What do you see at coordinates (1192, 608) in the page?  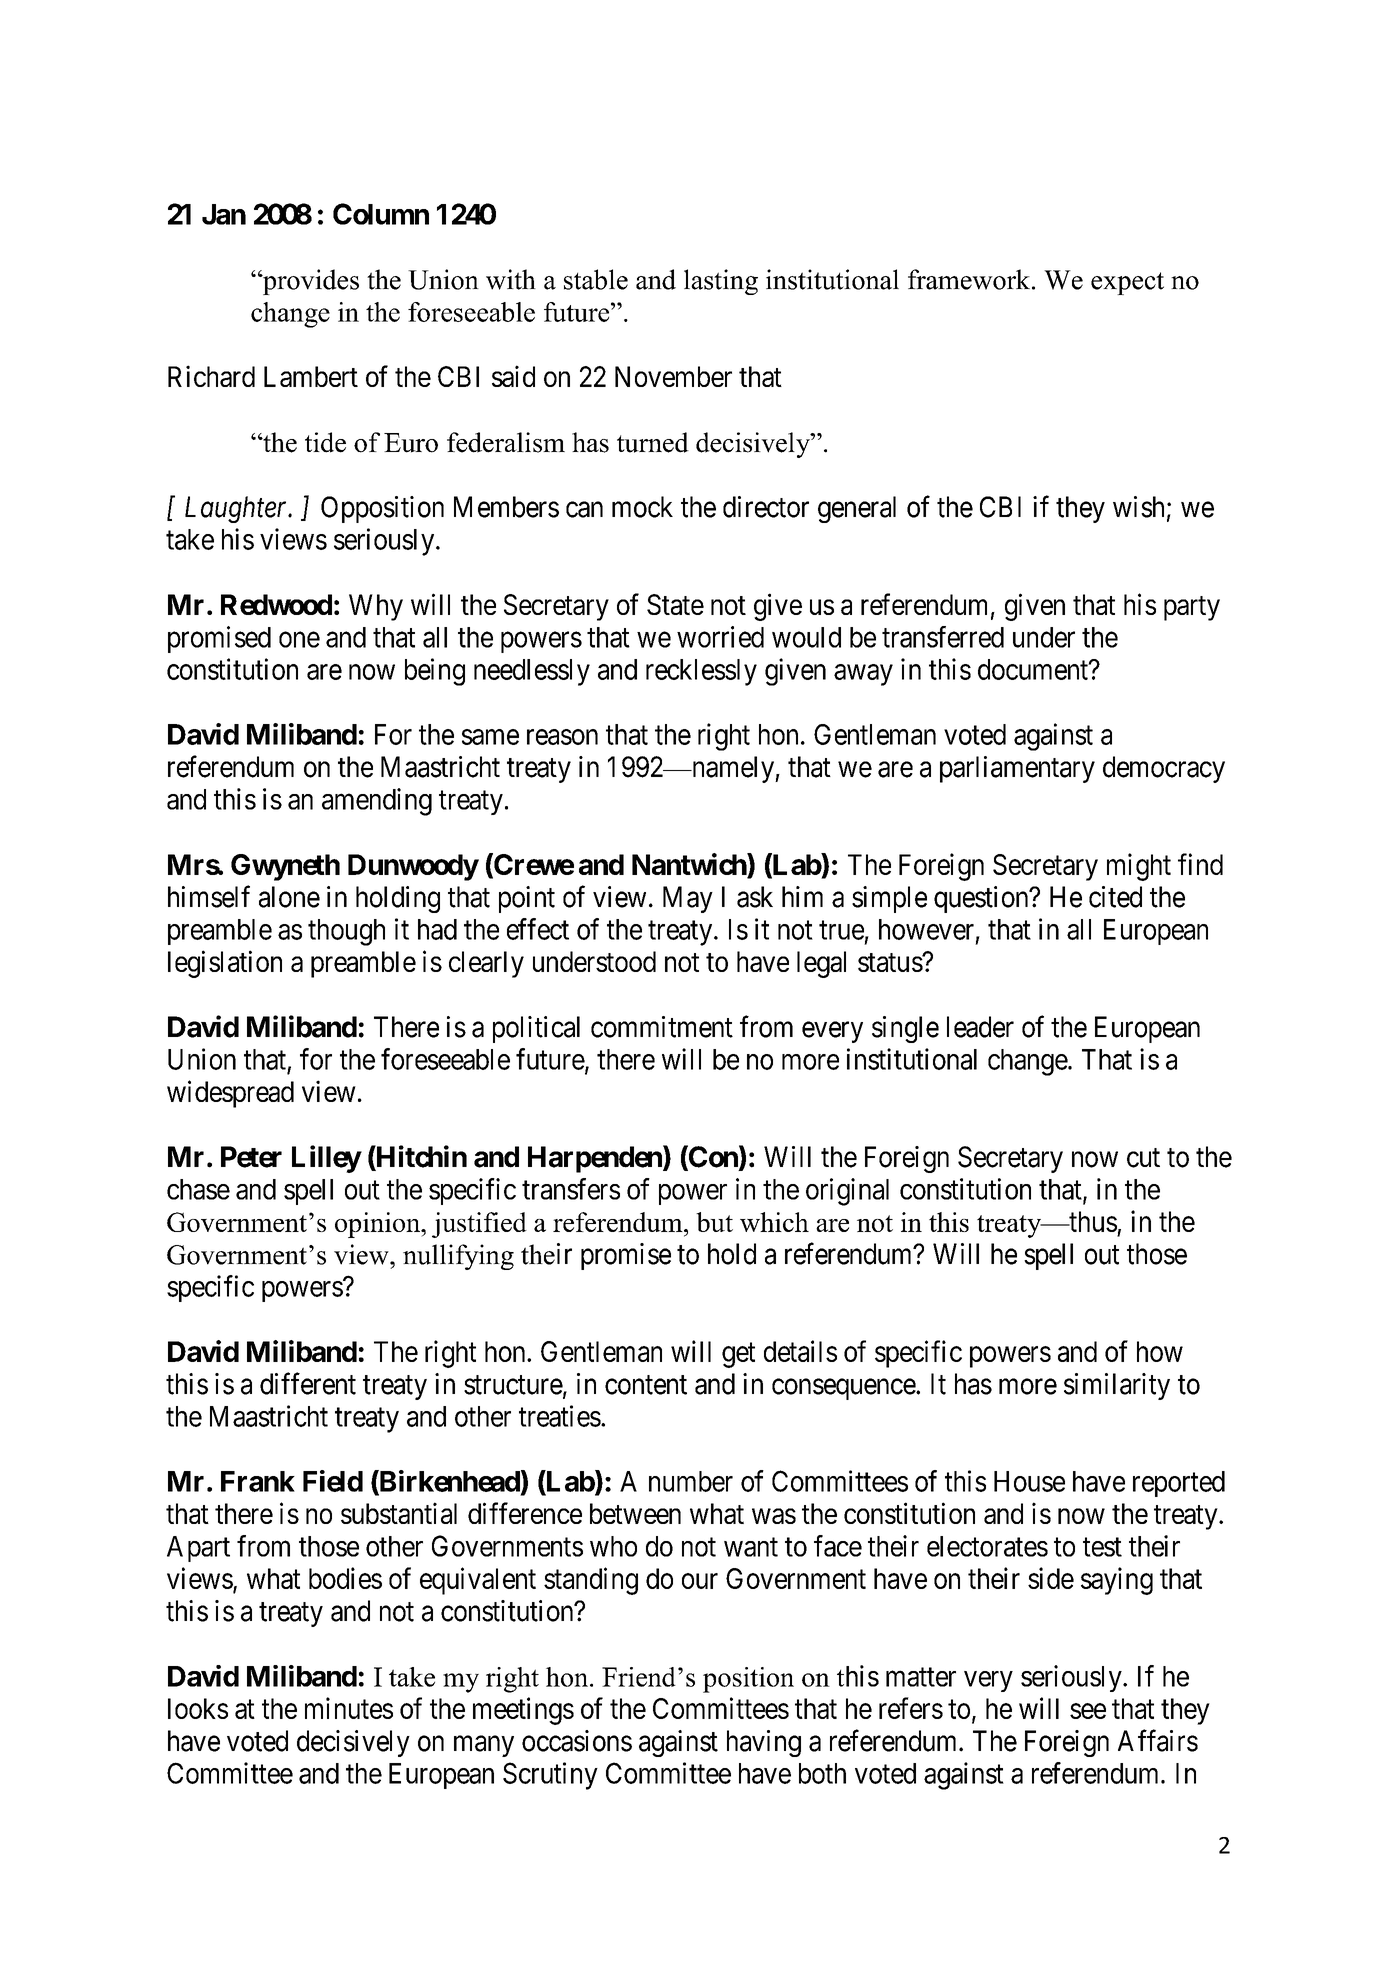 I see `party` at bounding box center [1192, 608].
